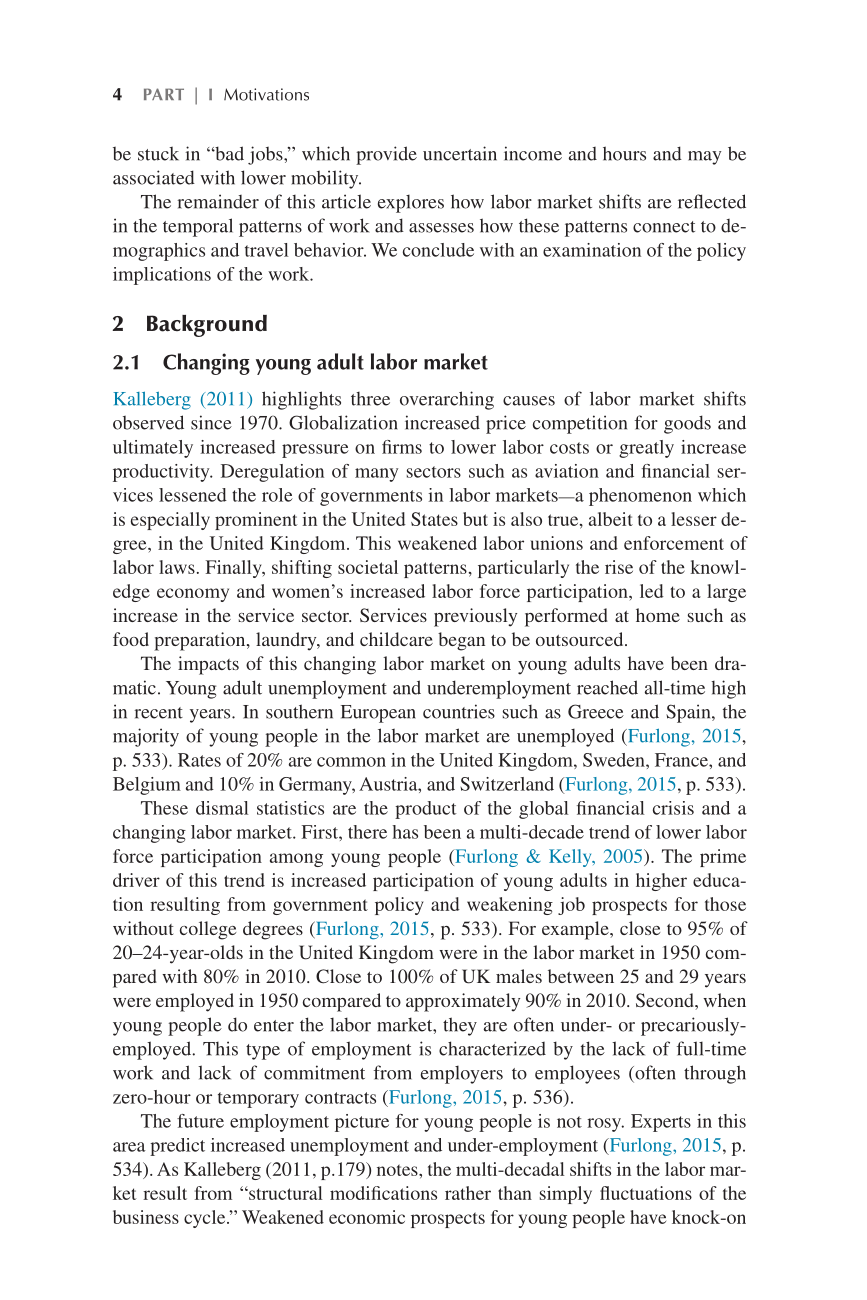 This image has height=1300, width=867. Describe the element at coordinates (673, 808) in the image. I see `crisis` at that location.
